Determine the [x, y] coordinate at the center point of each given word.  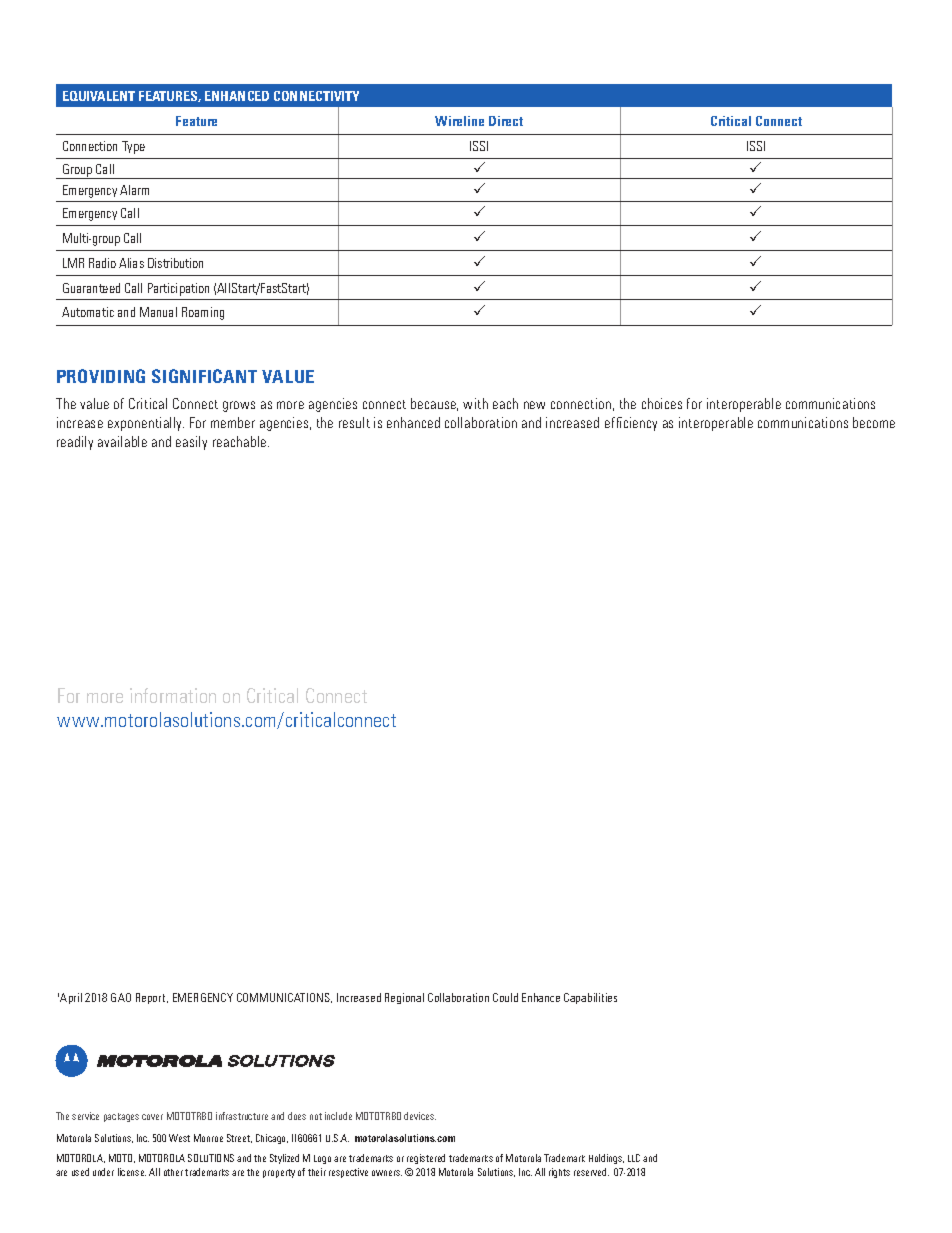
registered [426, 1159]
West [179, 1138]
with [475, 403]
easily [191, 443]
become [874, 422]
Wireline [459, 121]
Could [505, 997]
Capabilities [590, 998]
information [173, 695]
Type [133, 147]
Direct [506, 121]
